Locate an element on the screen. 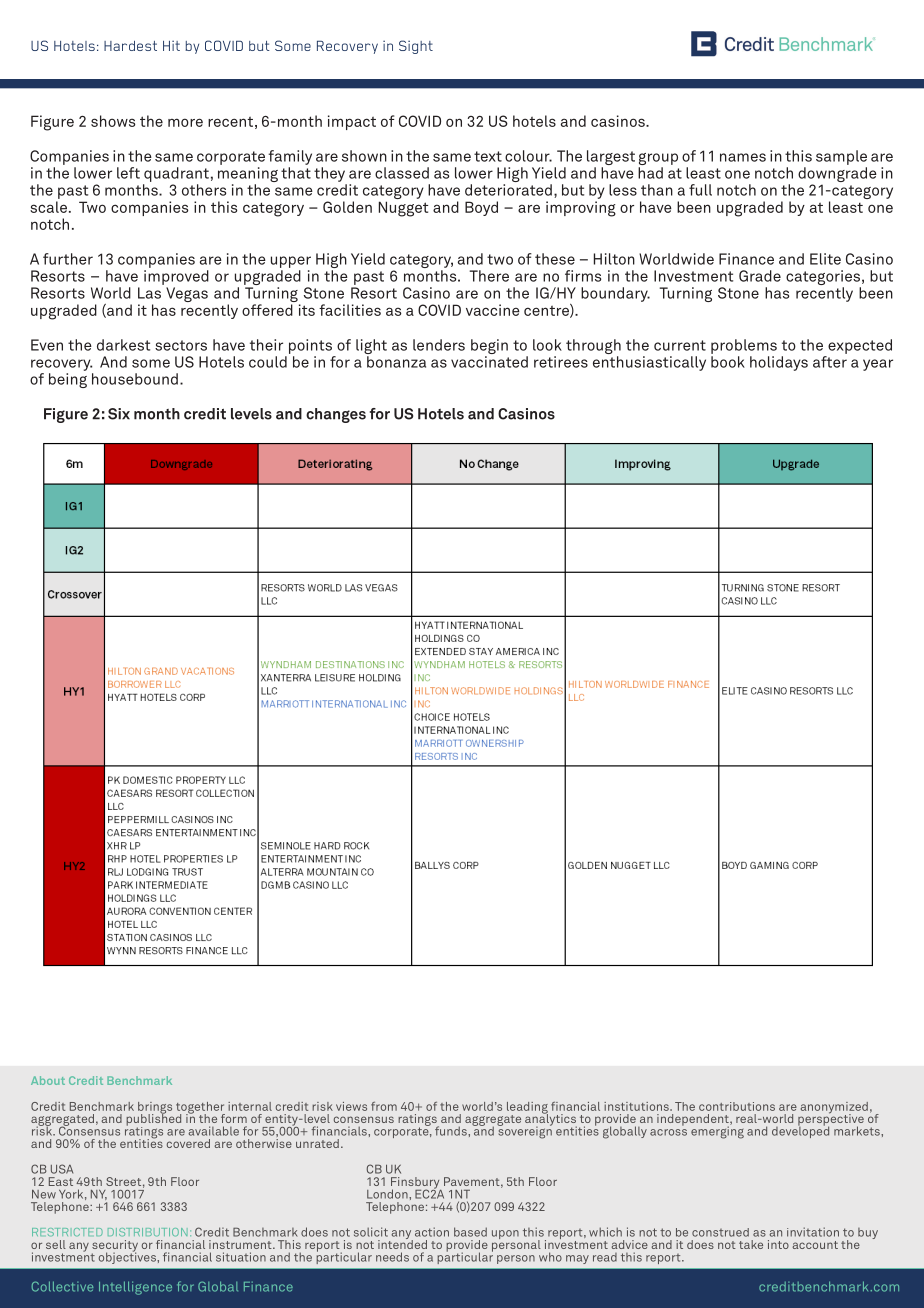  leading is located at coordinates (527, 1109).
